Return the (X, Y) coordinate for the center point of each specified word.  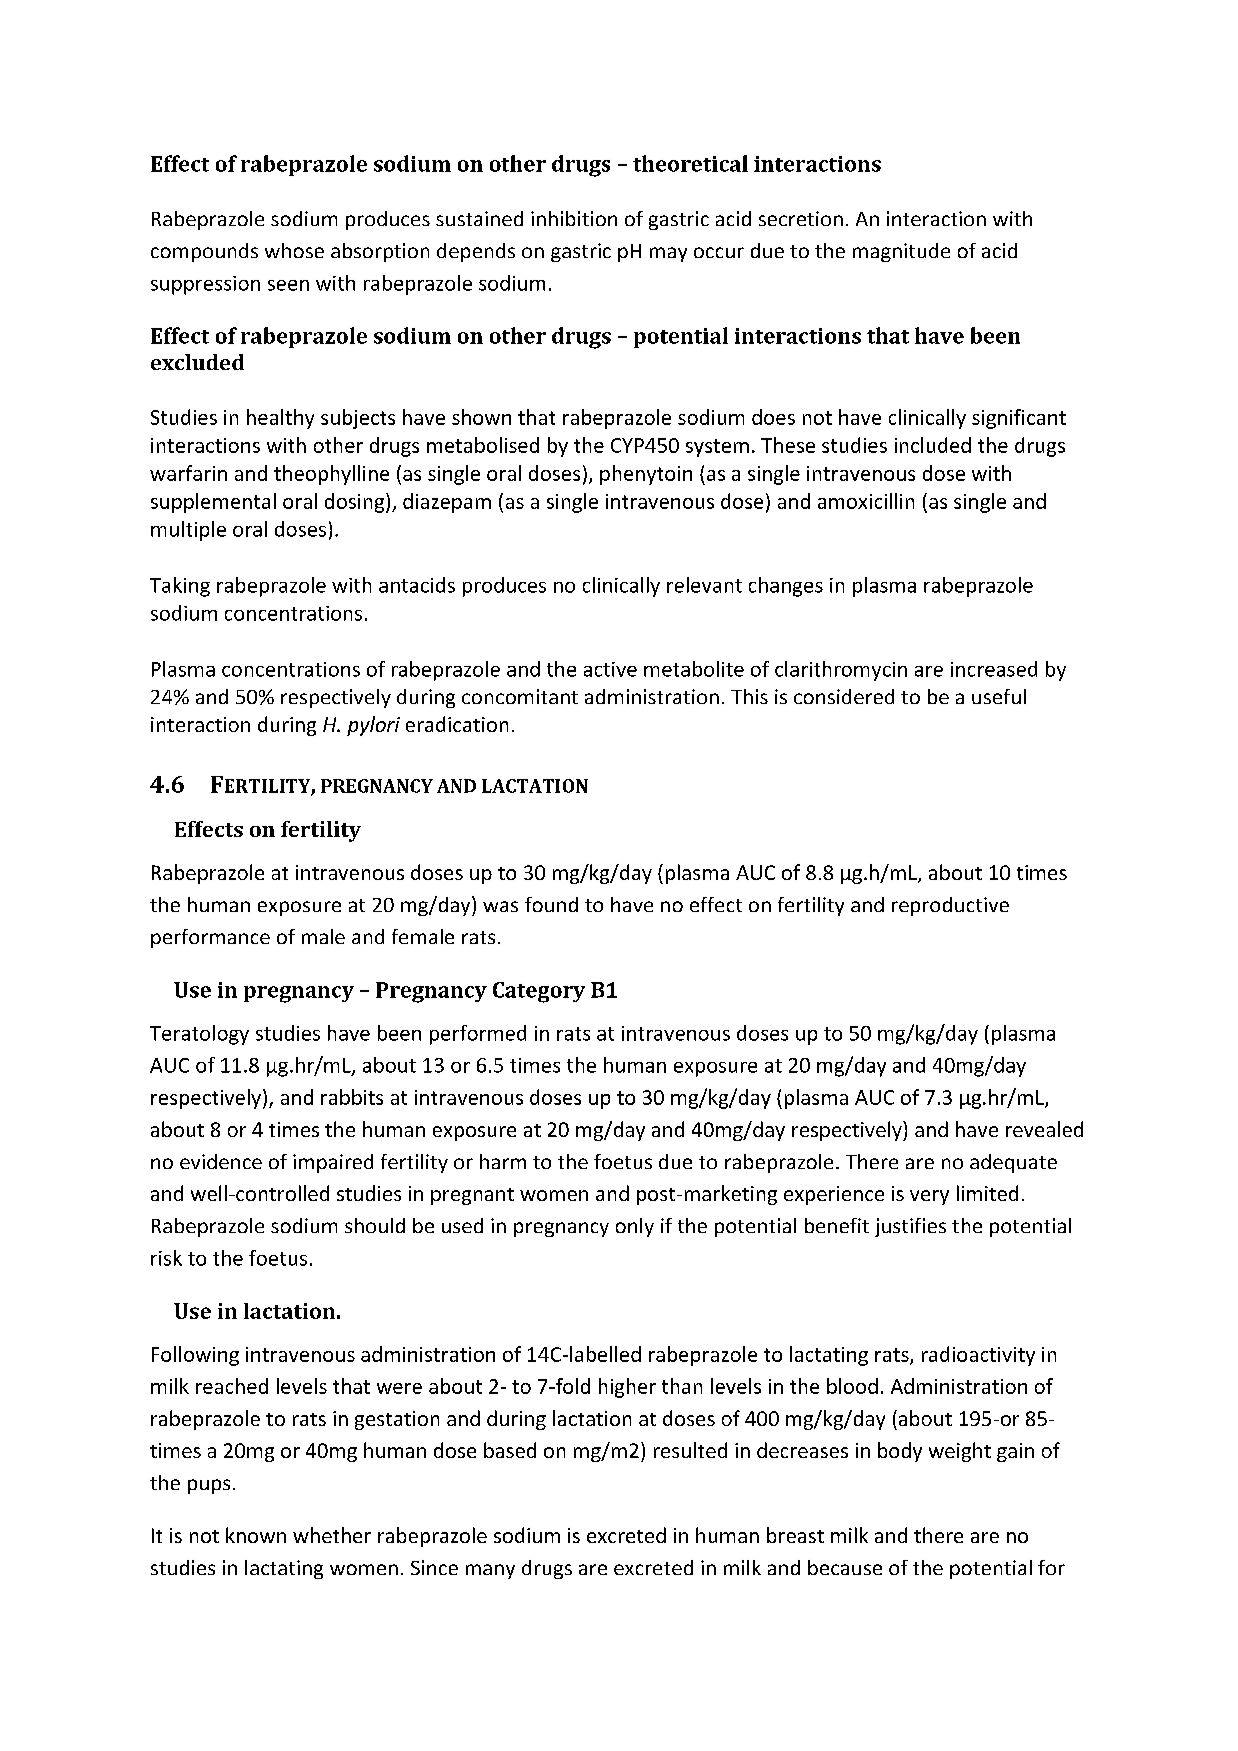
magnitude (901, 252)
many (490, 1571)
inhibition (574, 218)
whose (294, 250)
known (256, 1535)
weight (960, 1452)
